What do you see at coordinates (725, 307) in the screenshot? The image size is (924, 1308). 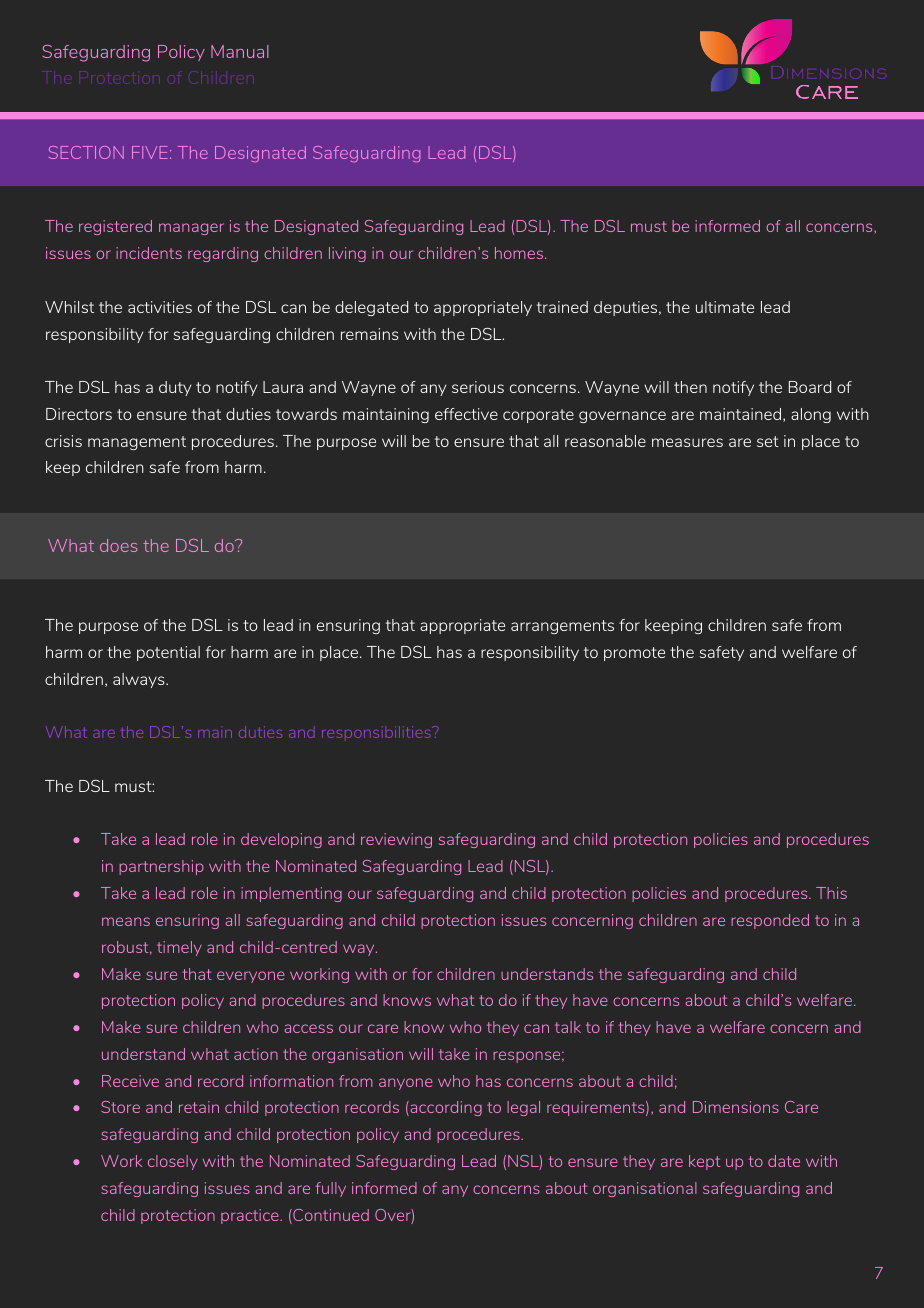 I see `ultimate` at bounding box center [725, 307].
